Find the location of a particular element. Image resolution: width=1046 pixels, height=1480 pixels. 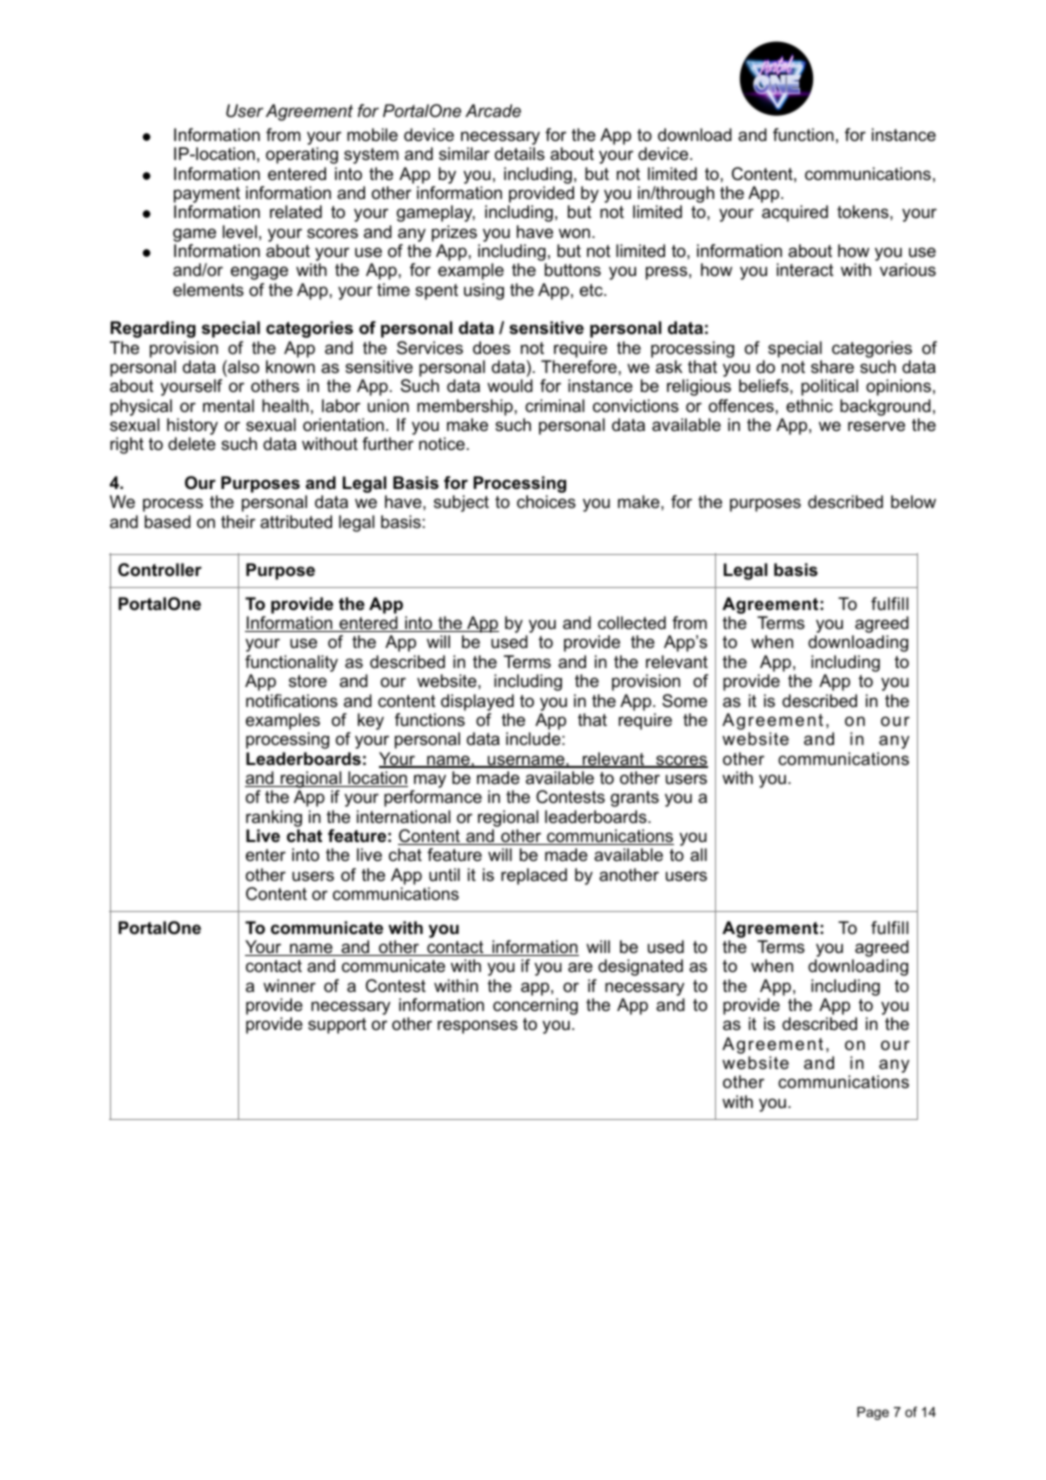

their is located at coordinates (238, 522).
